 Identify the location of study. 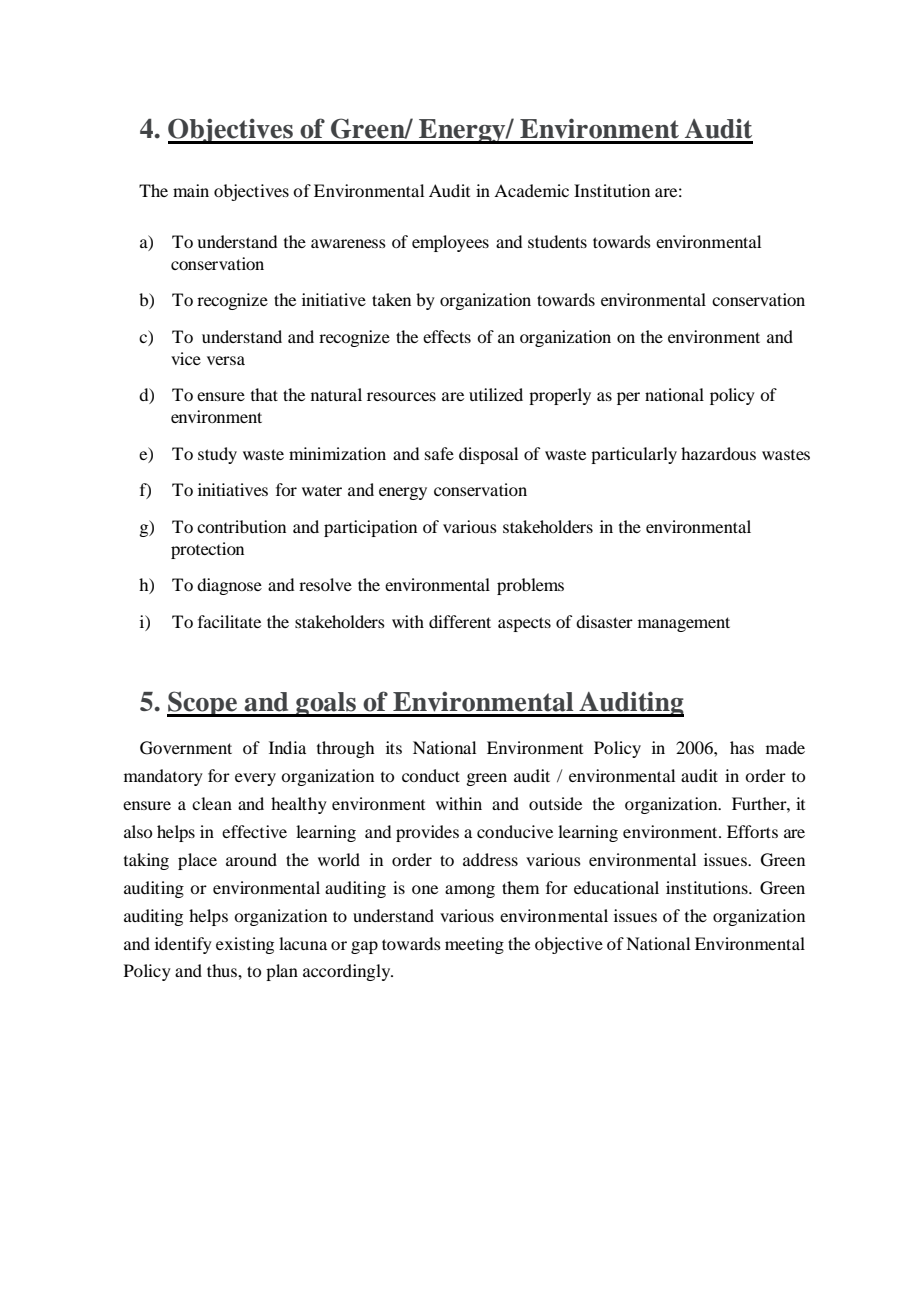
(217, 455).
